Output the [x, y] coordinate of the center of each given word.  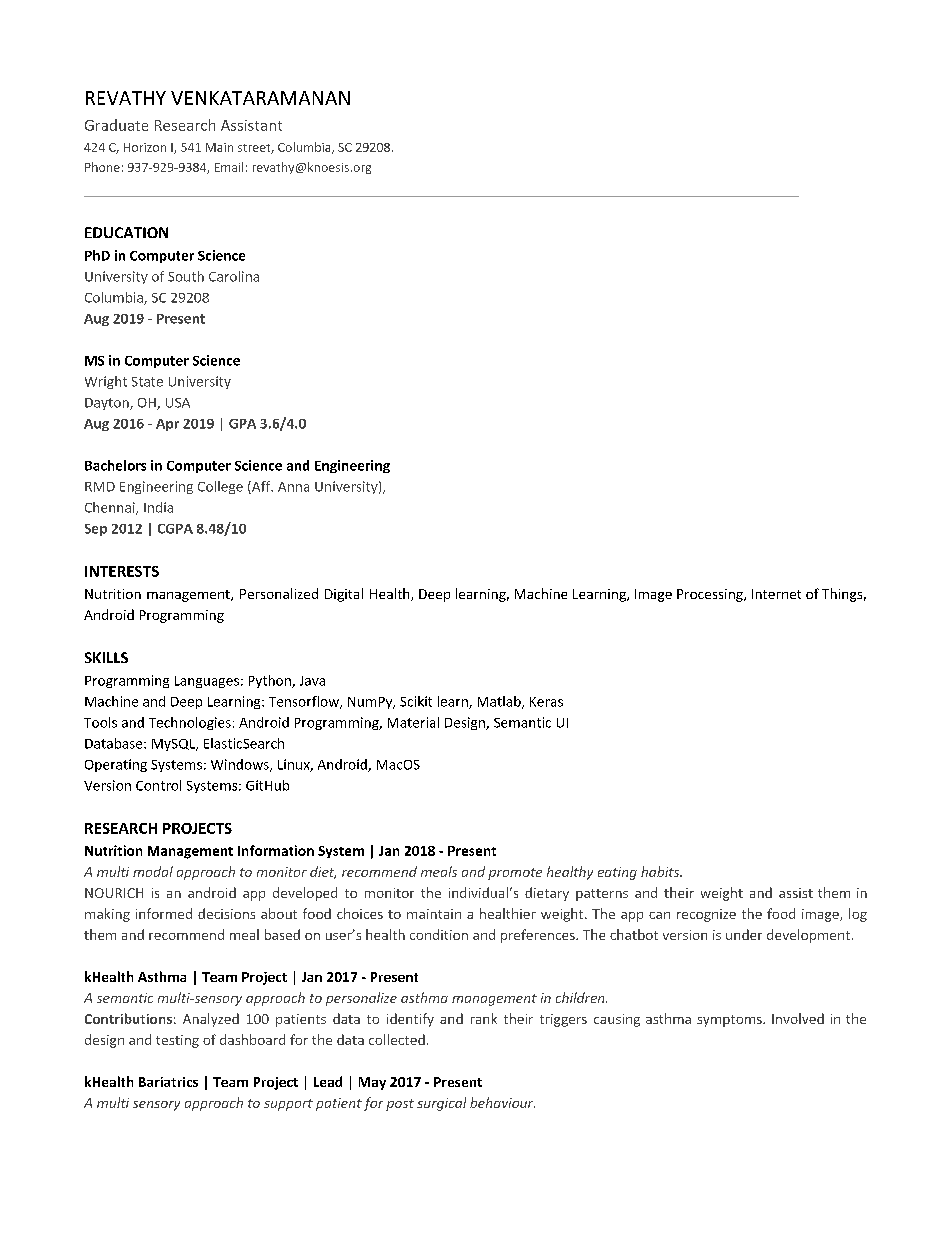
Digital [344, 595]
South [186, 276]
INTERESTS [122, 571]
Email [229, 167]
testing [177, 1041]
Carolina [234, 276]
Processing [711, 595]
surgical [441, 1104]
